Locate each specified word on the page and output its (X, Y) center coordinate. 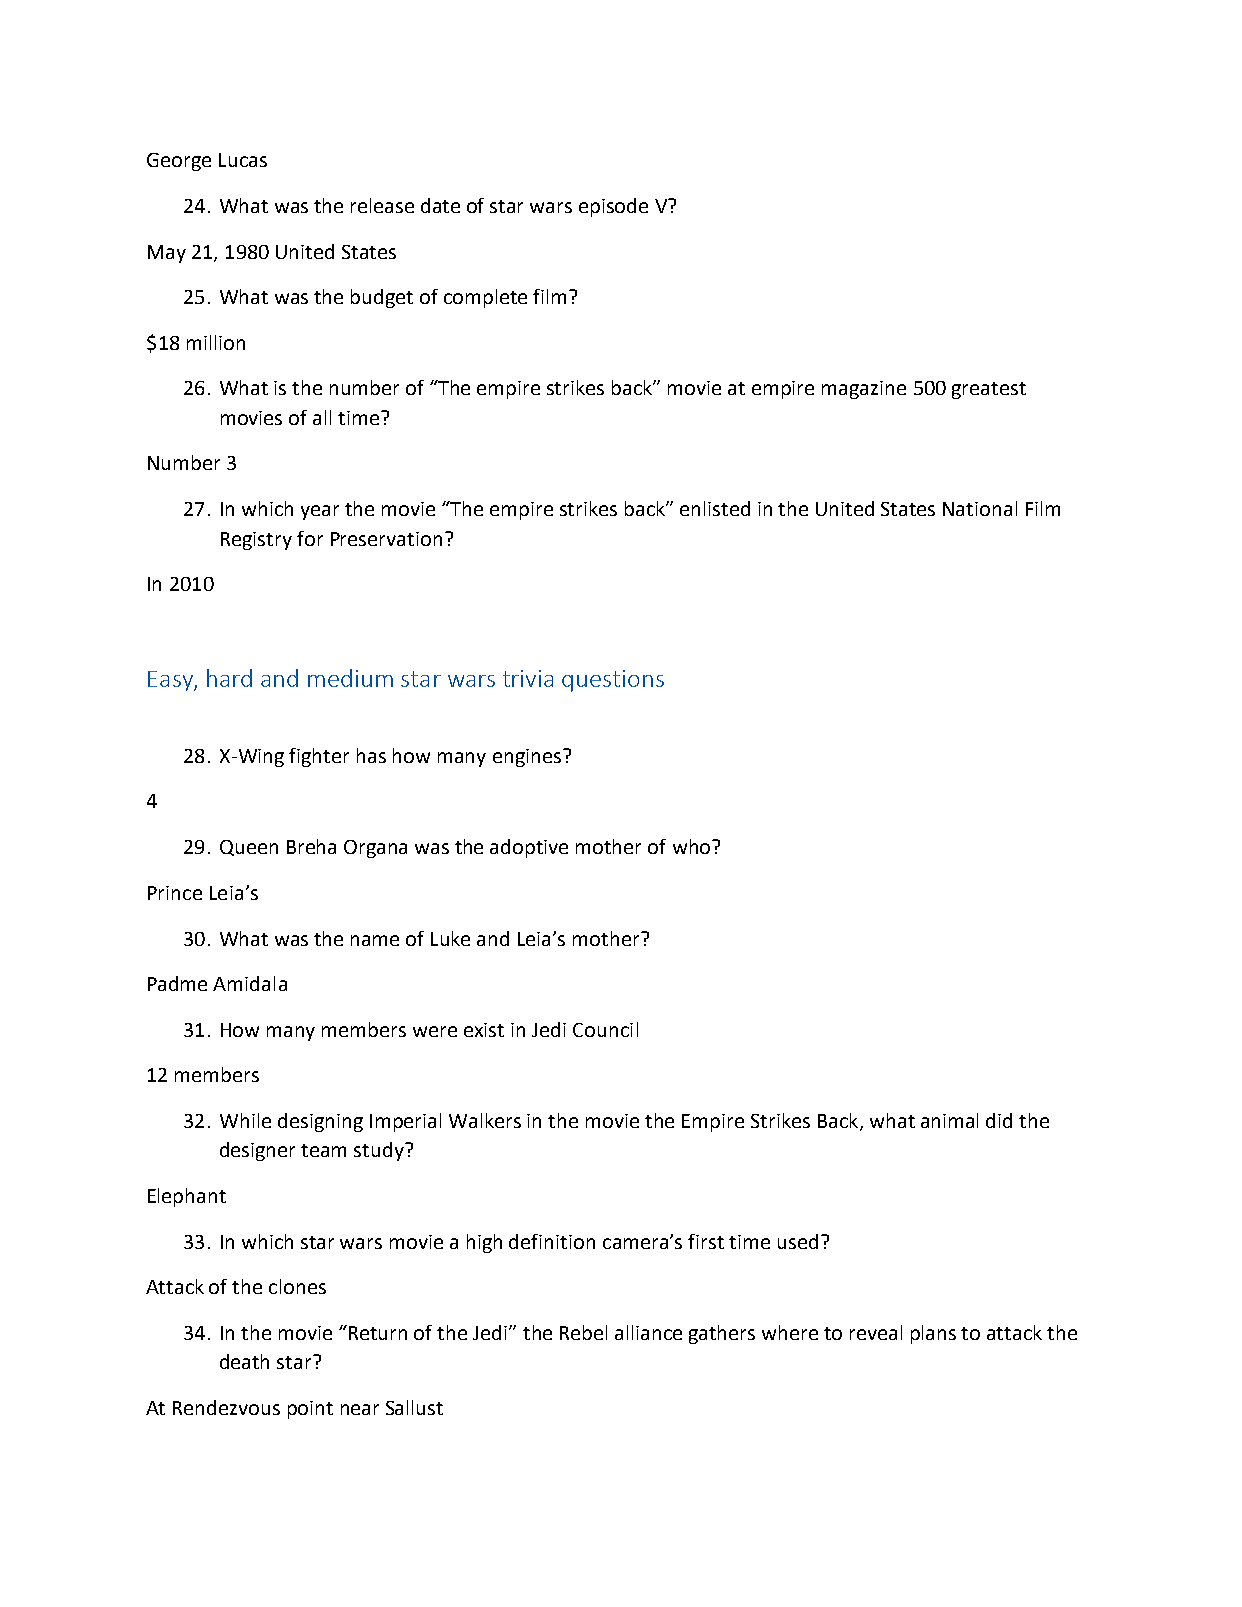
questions (613, 681)
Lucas (243, 160)
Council (605, 1029)
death (244, 1361)
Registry (256, 541)
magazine (864, 390)
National (980, 508)
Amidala (250, 983)
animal (949, 1120)
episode (613, 207)
